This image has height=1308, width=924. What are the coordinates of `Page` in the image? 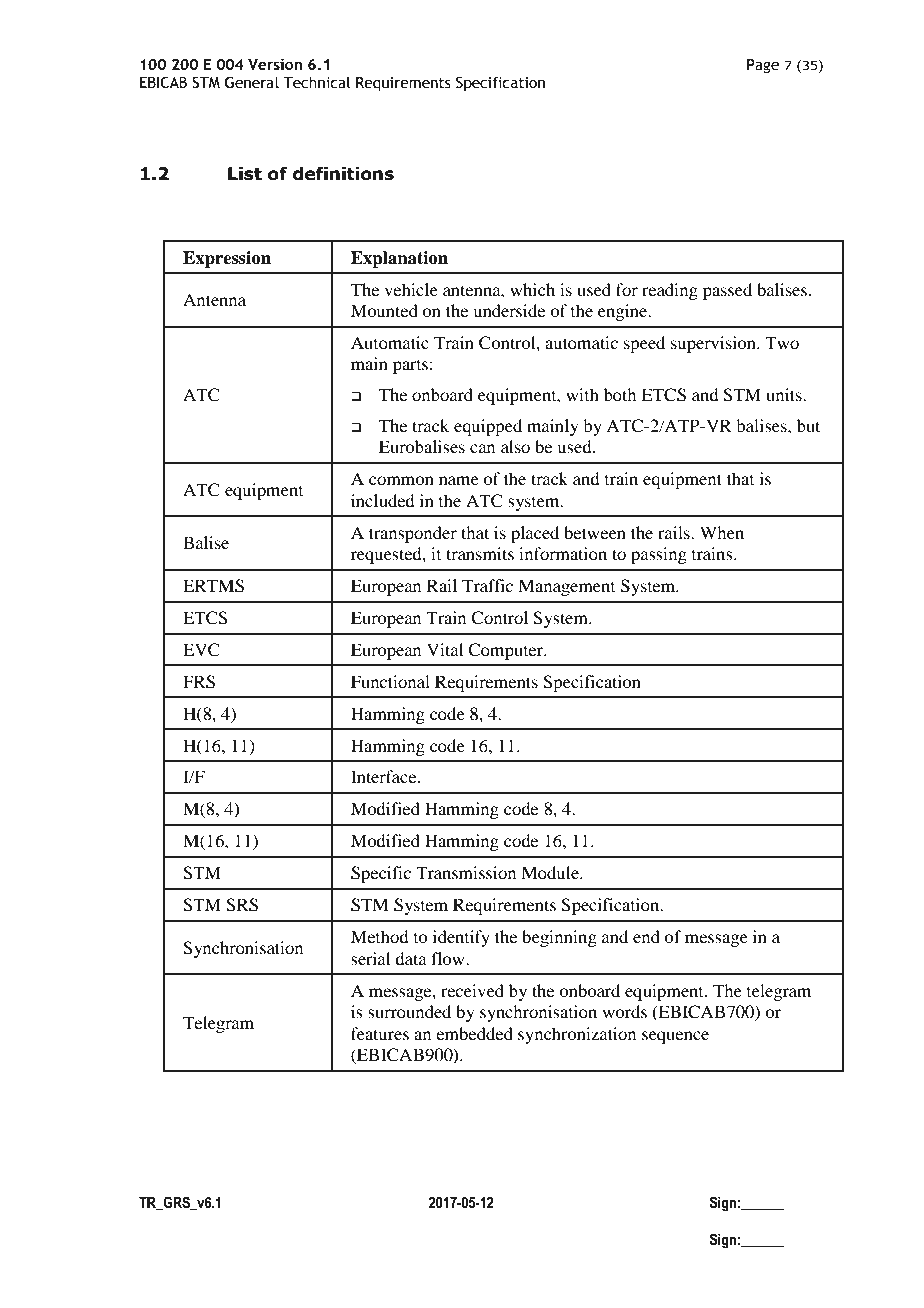 It's located at (763, 66).
